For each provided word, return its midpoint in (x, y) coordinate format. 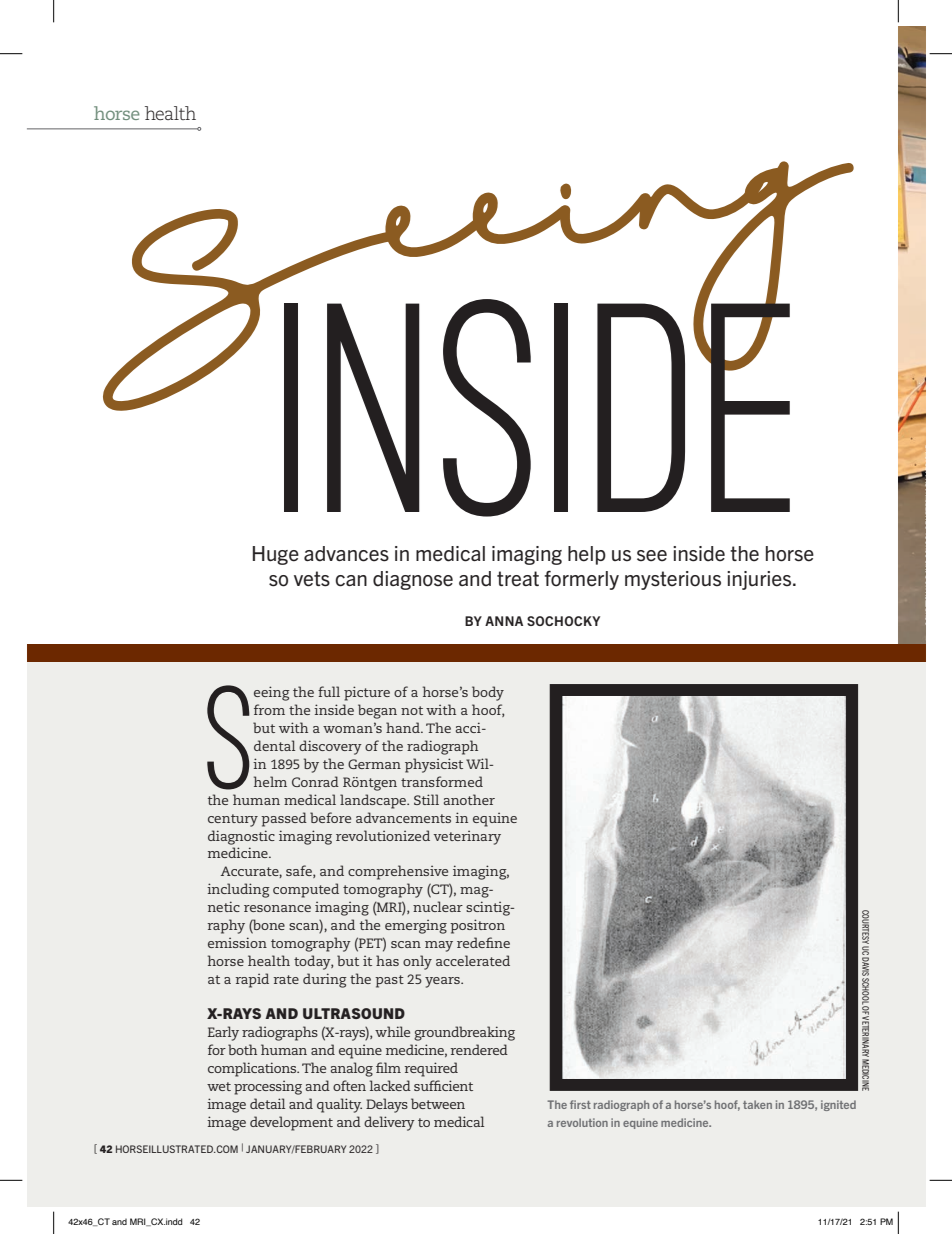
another (469, 799)
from (269, 709)
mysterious (673, 580)
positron (477, 926)
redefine (483, 942)
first (580, 1104)
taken (757, 1104)
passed (284, 819)
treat (518, 579)
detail (267, 1103)
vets (312, 579)
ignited (838, 1105)
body (488, 693)
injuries (760, 580)
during (325, 980)
